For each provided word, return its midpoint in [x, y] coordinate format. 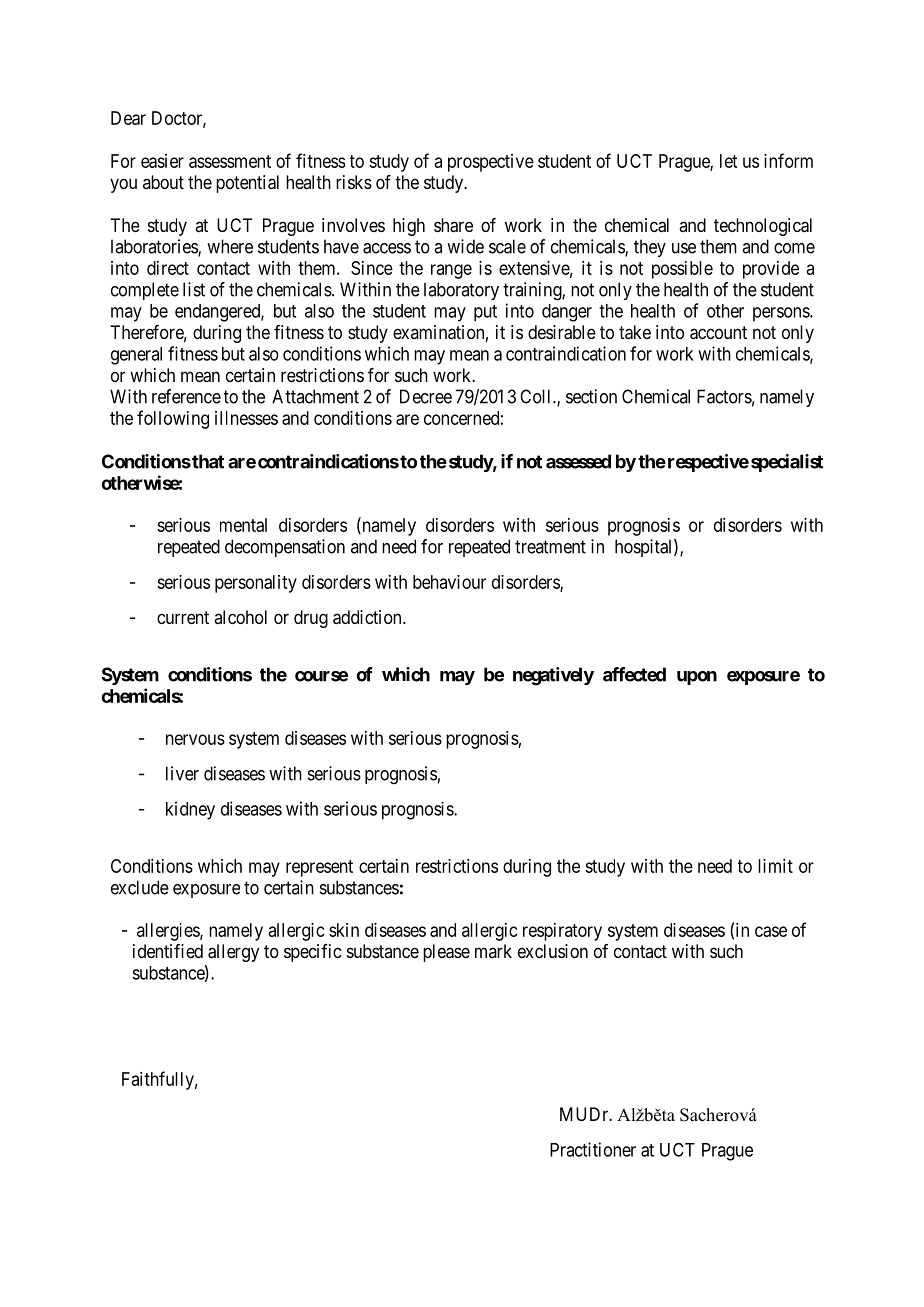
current [183, 617]
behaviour [449, 582]
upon [697, 678]
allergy [233, 953]
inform [788, 160]
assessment [230, 161]
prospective [491, 163]
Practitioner [593, 1149]
